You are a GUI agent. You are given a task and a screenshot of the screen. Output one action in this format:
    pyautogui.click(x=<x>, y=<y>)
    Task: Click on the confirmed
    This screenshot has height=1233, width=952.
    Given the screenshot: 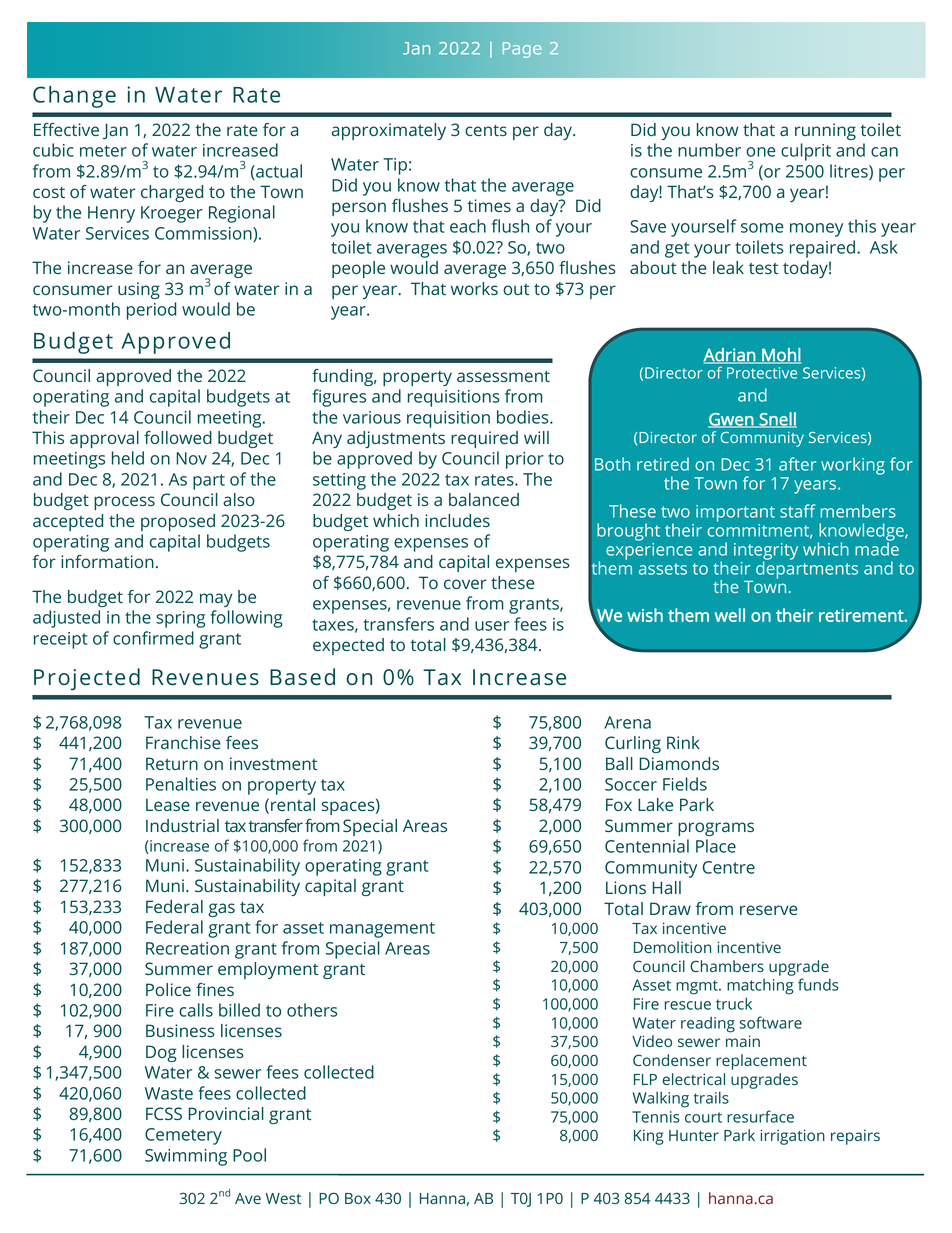 What is the action you would take?
    pyautogui.click(x=153, y=638)
